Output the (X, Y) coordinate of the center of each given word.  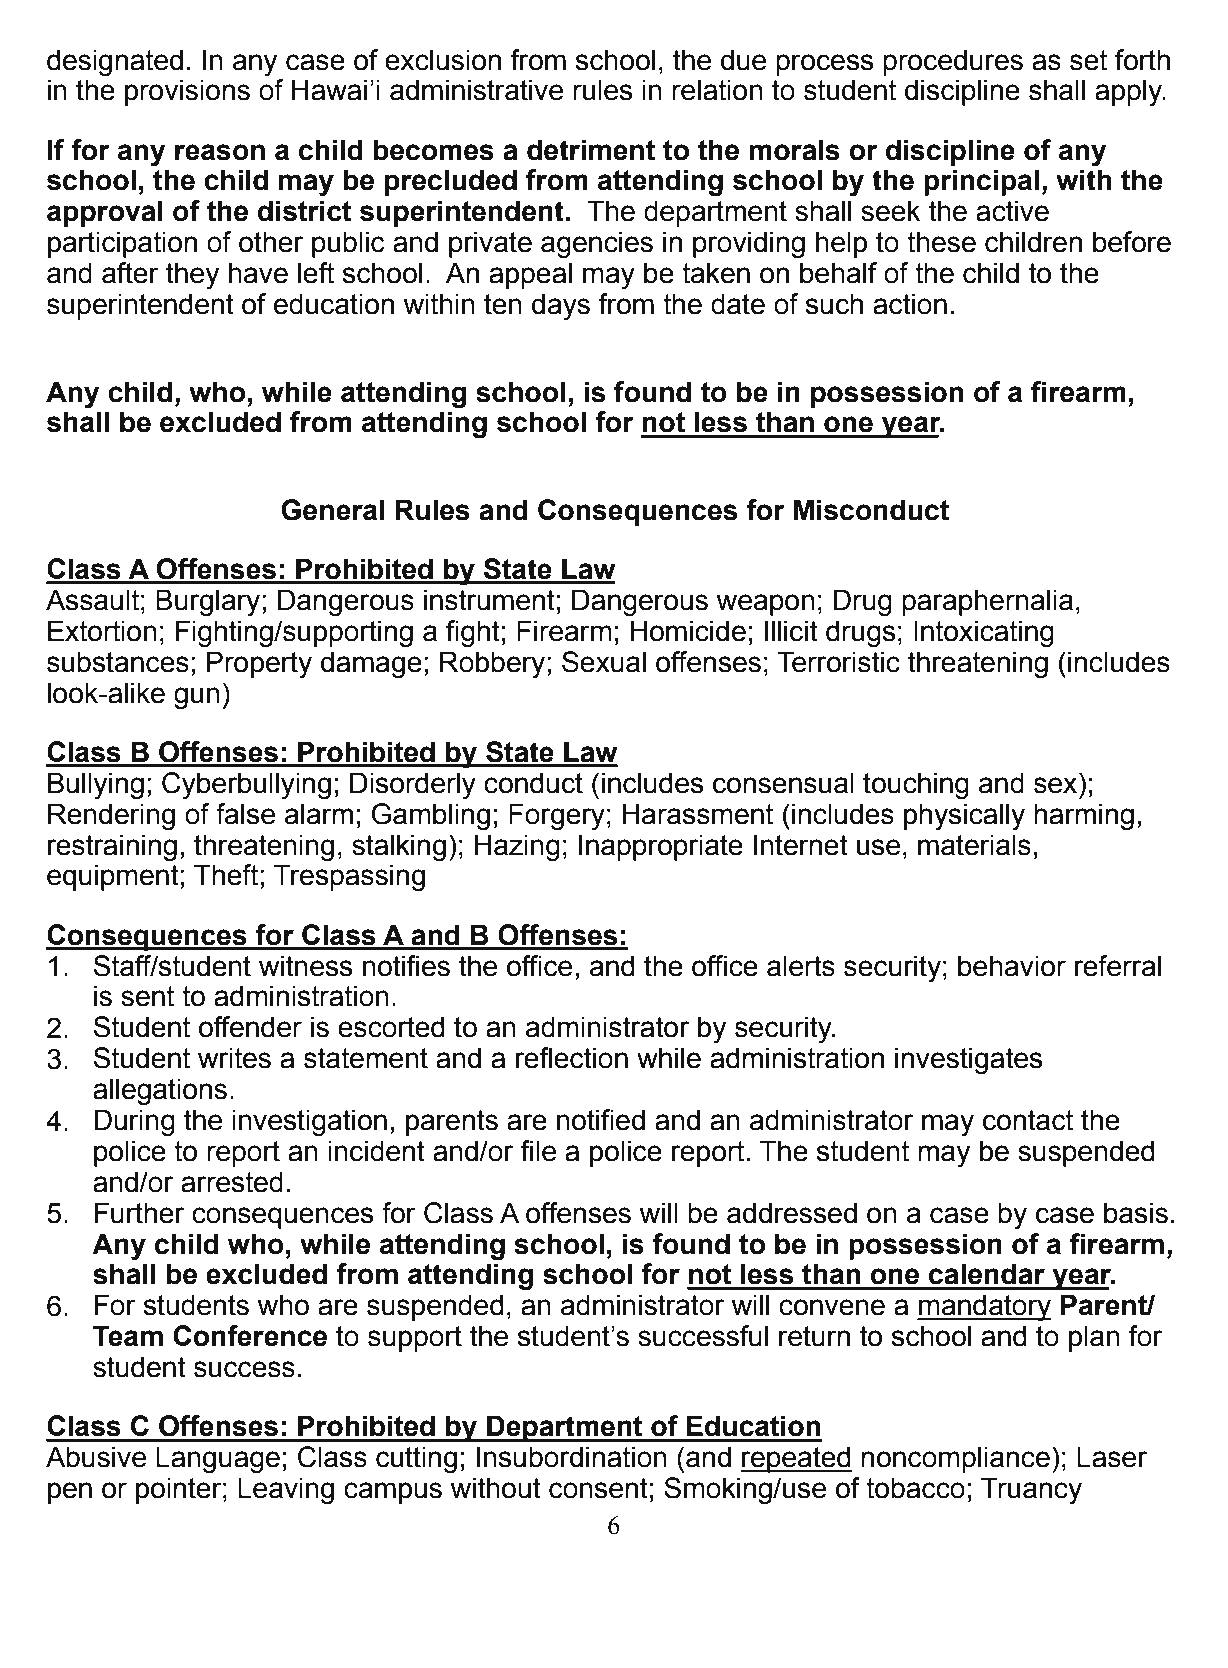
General (332, 510)
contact (1028, 1120)
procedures (953, 62)
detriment (591, 150)
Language (218, 1460)
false (245, 814)
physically (964, 816)
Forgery (557, 817)
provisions (187, 92)
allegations (160, 1091)
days (561, 306)
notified (601, 1120)
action (910, 304)
